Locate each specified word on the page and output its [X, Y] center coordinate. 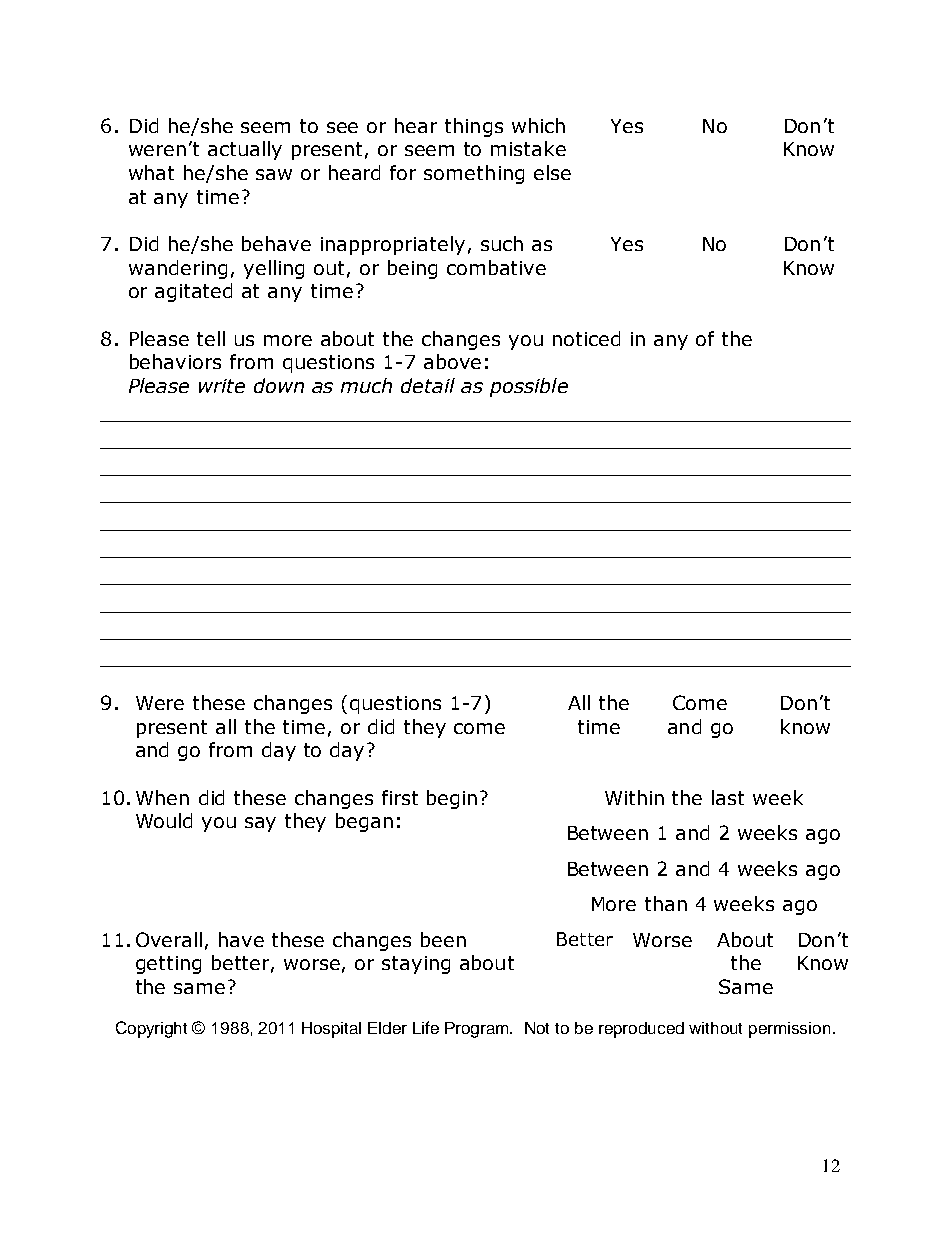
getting [168, 965]
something [474, 174]
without [715, 1028]
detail [428, 385]
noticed [586, 338]
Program [478, 1030]
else [552, 172]
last [728, 797]
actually [245, 150]
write [222, 386]
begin [452, 799]
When [162, 797]
